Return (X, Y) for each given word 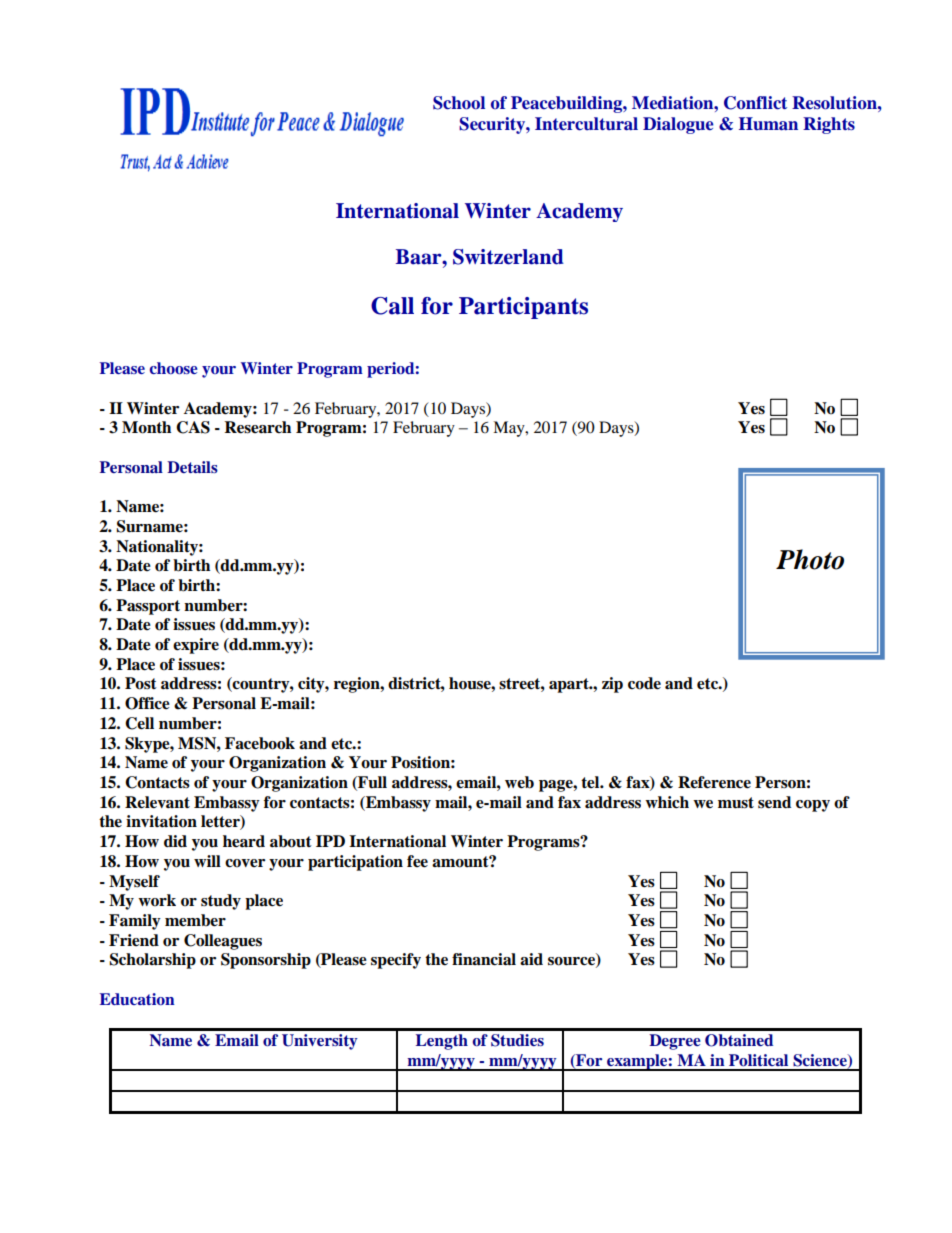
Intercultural (586, 124)
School (459, 103)
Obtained (739, 1040)
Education (137, 999)
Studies (517, 1040)
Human (768, 124)
